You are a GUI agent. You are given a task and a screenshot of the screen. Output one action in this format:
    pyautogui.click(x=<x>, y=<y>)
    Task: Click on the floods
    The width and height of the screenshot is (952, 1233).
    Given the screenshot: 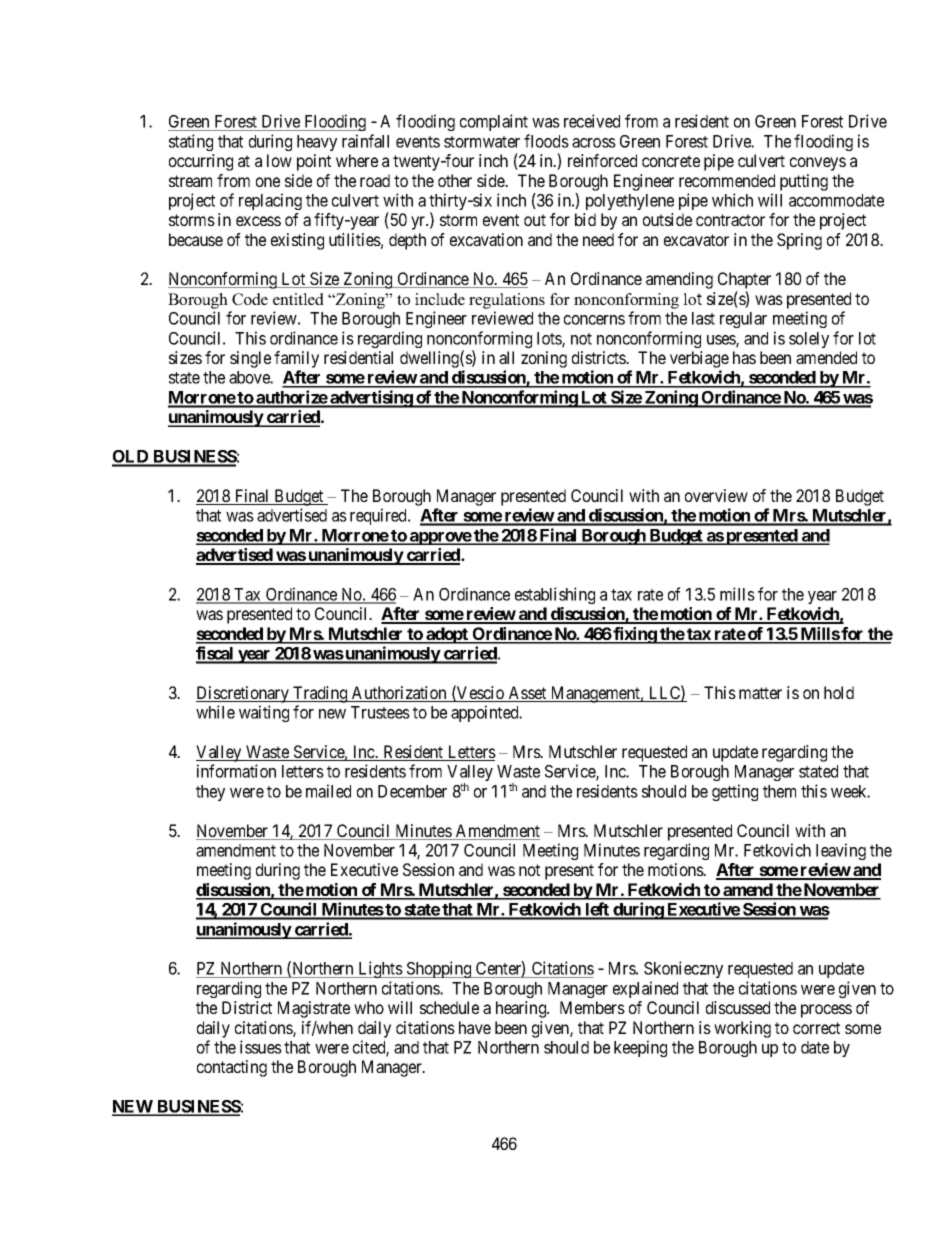 What is the action you would take?
    pyautogui.click(x=546, y=141)
